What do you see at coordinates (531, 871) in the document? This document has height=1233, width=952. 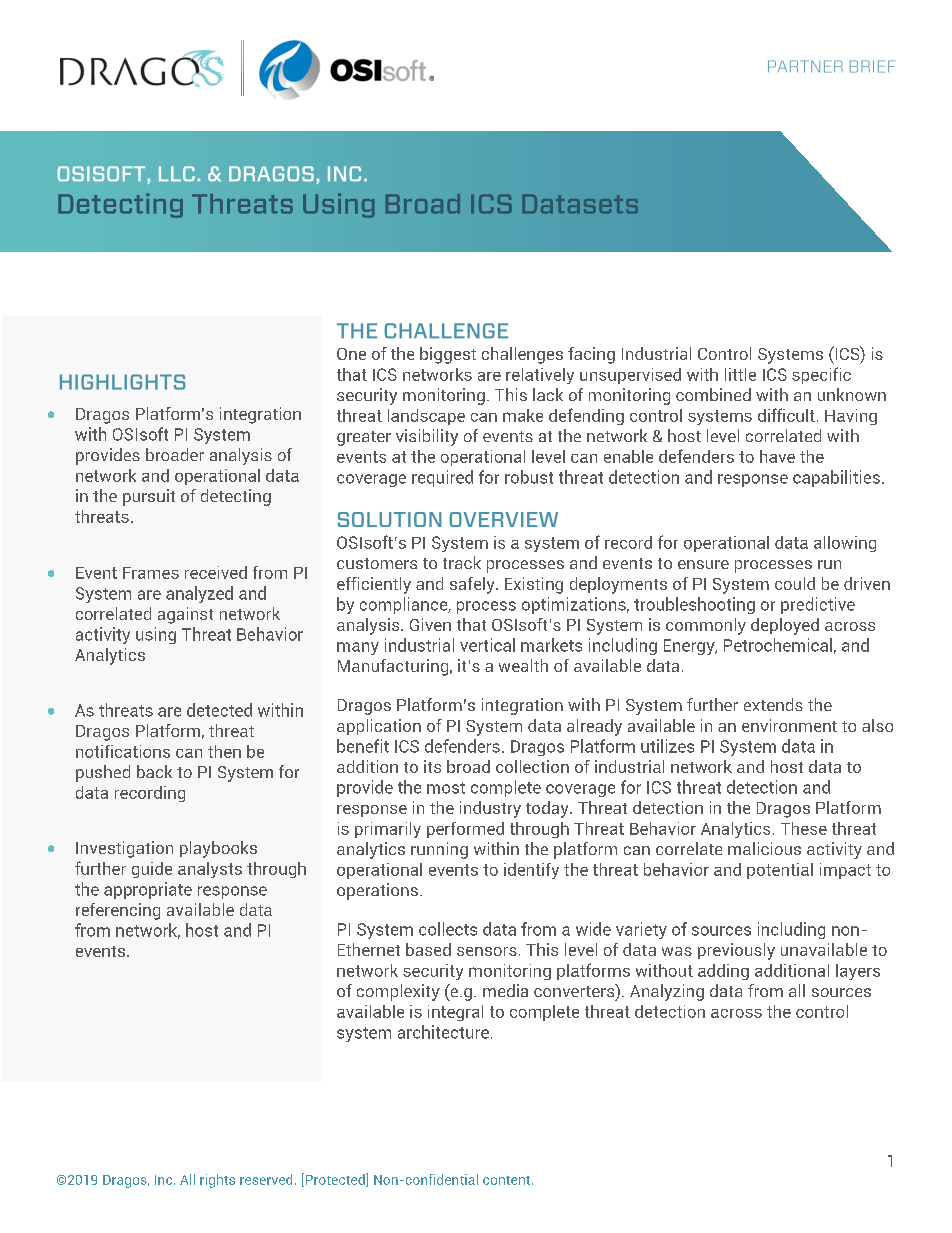 I see `identify` at bounding box center [531, 871].
